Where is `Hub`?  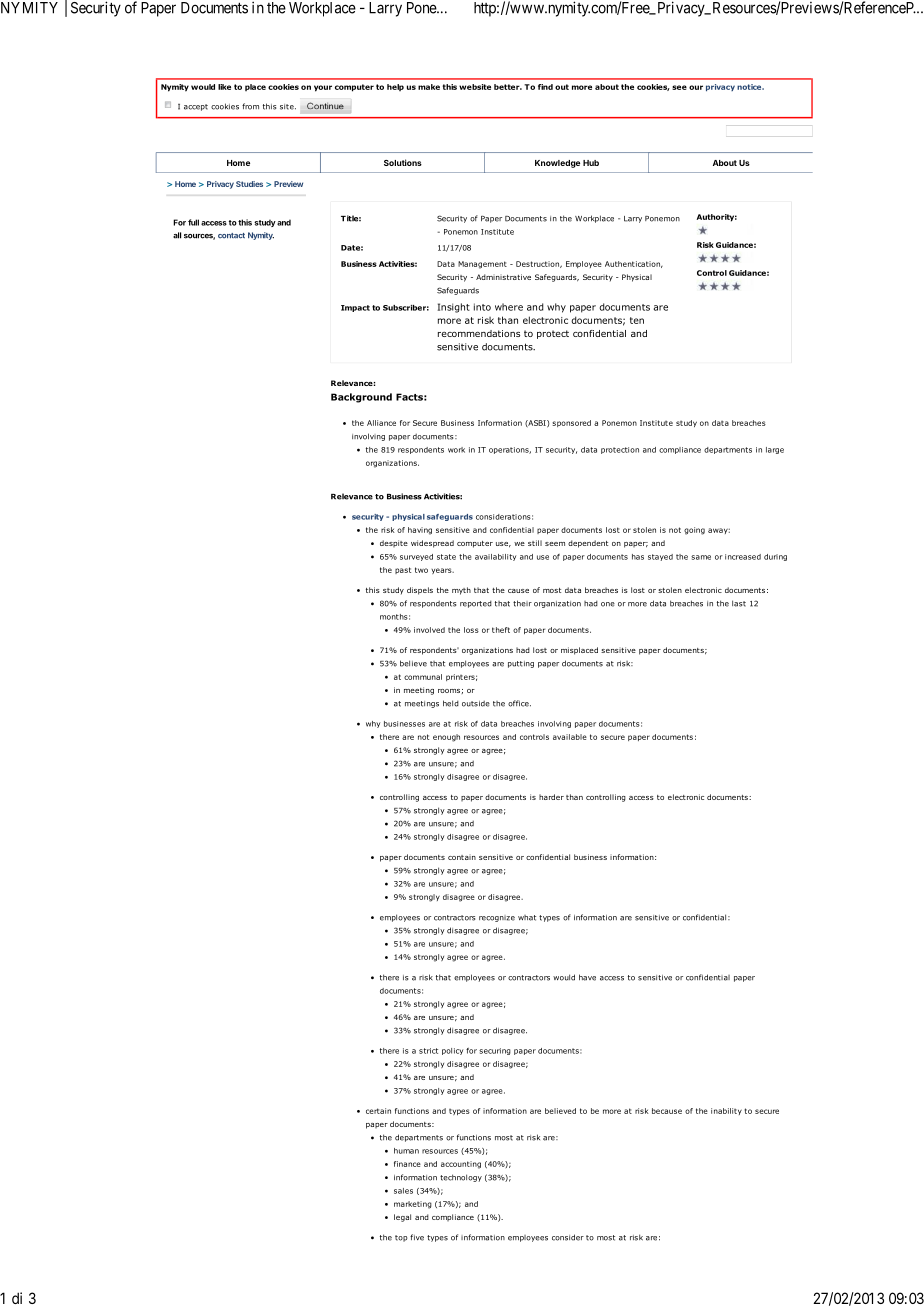
Hub is located at coordinates (591, 163).
